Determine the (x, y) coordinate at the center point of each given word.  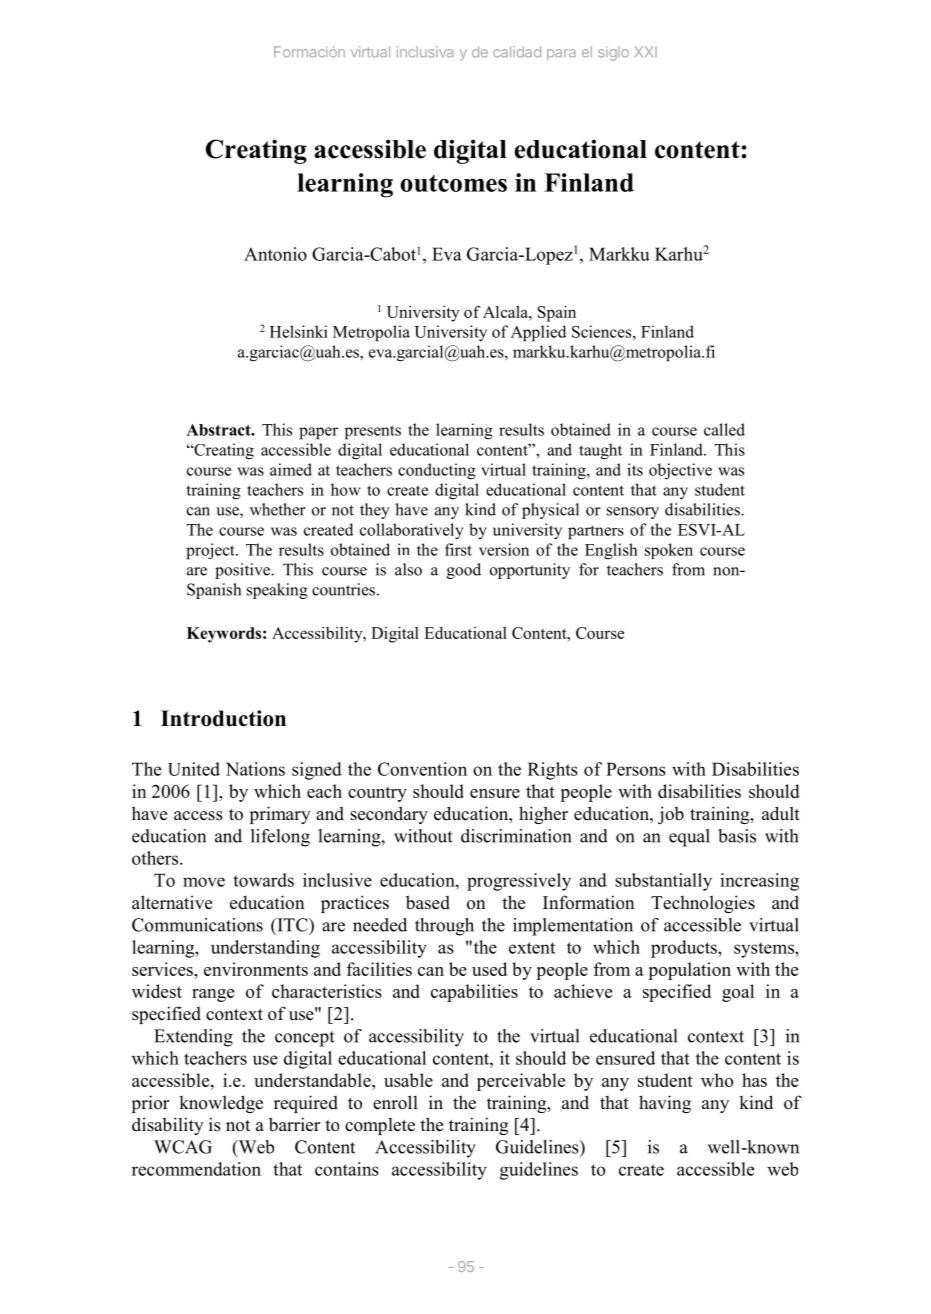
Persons (636, 769)
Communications (197, 925)
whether (278, 509)
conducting (437, 471)
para (561, 55)
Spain (557, 313)
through (444, 927)
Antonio (275, 254)
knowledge (221, 1104)
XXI (646, 51)
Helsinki (299, 331)
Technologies (703, 904)
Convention (422, 769)
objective (680, 471)
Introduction (223, 718)
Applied (538, 333)
